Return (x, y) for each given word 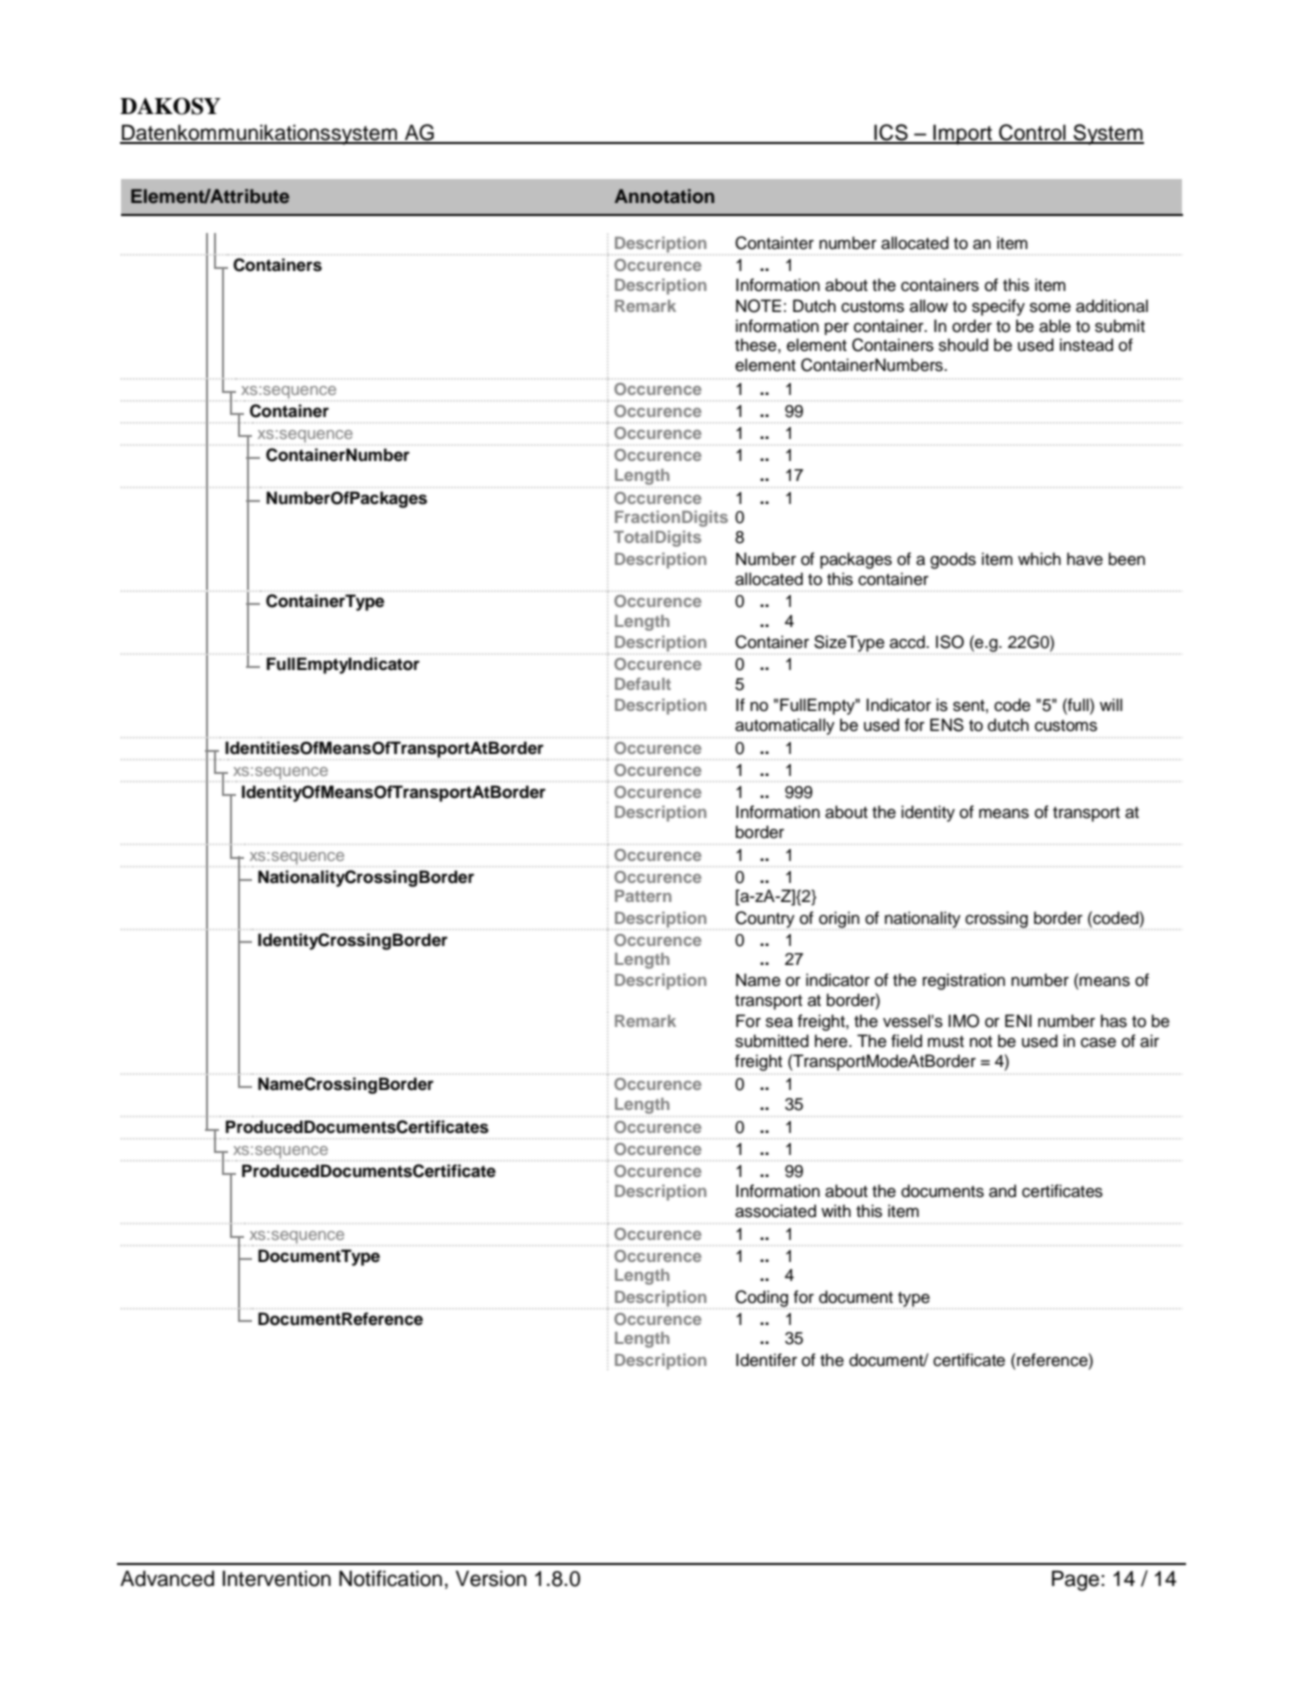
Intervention (277, 1578)
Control (1032, 133)
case (1098, 1042)
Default (643, 683)
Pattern (643, 896)
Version (491, 1578)
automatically (785, 726)
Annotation (664, 196)
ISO (950, 642)
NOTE (758, 306)
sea (779, 1022)
